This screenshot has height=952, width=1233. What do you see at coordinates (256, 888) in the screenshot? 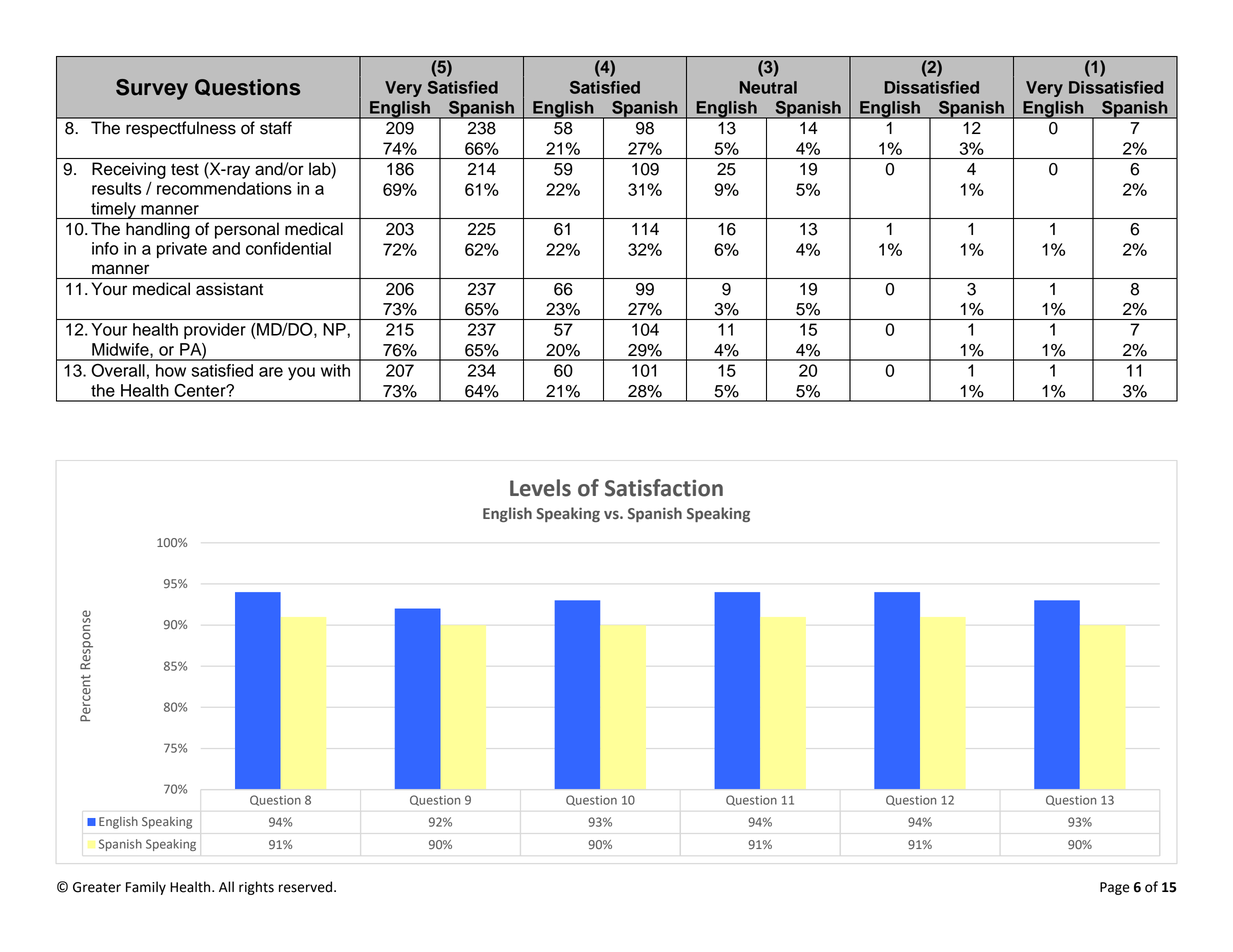
I see `rights` at bounding box center [256, 888].
